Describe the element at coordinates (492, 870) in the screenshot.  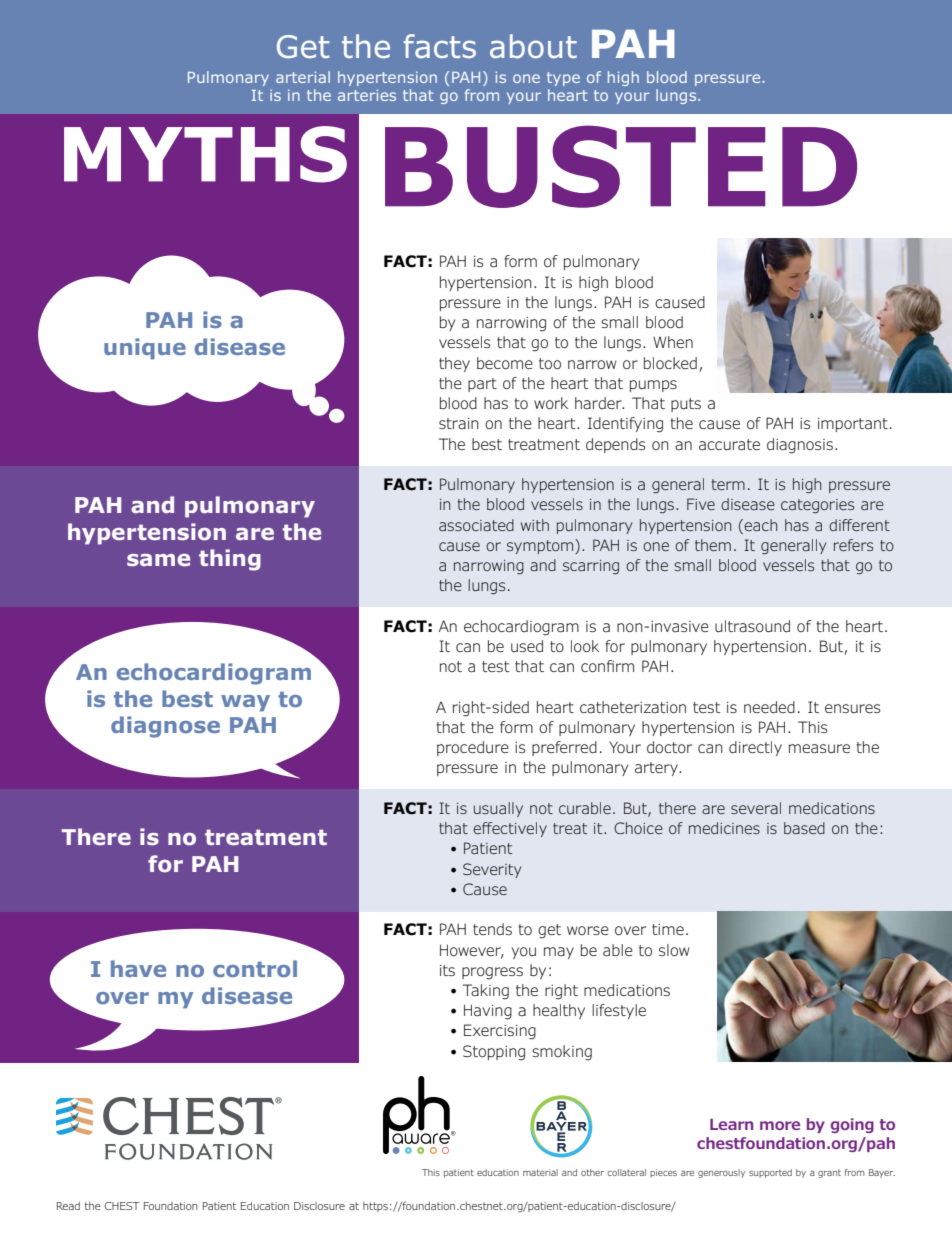
I see `Severity` at that location.
